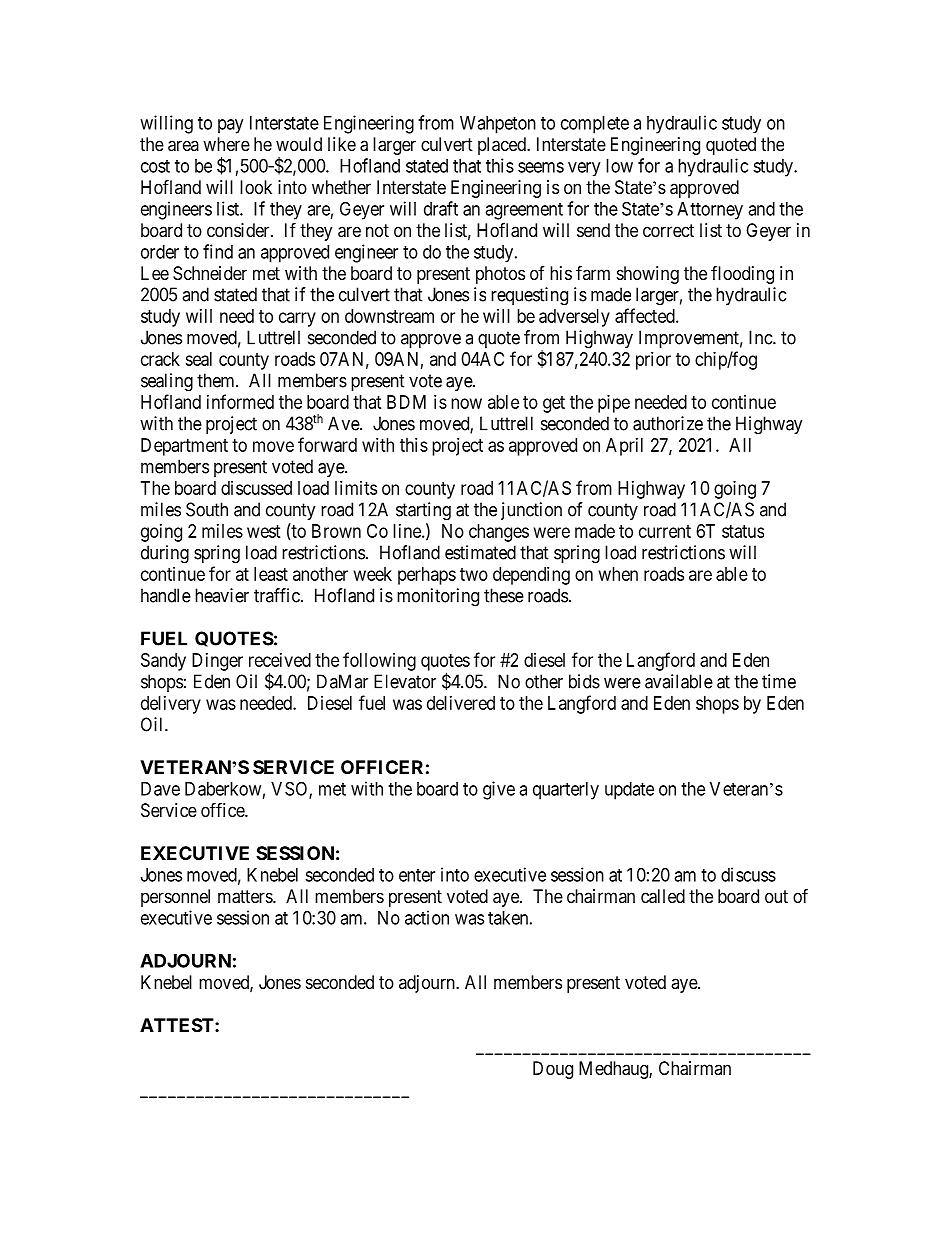 This image has width=952, height=1233. I want to click on where, so click(226, 144).
